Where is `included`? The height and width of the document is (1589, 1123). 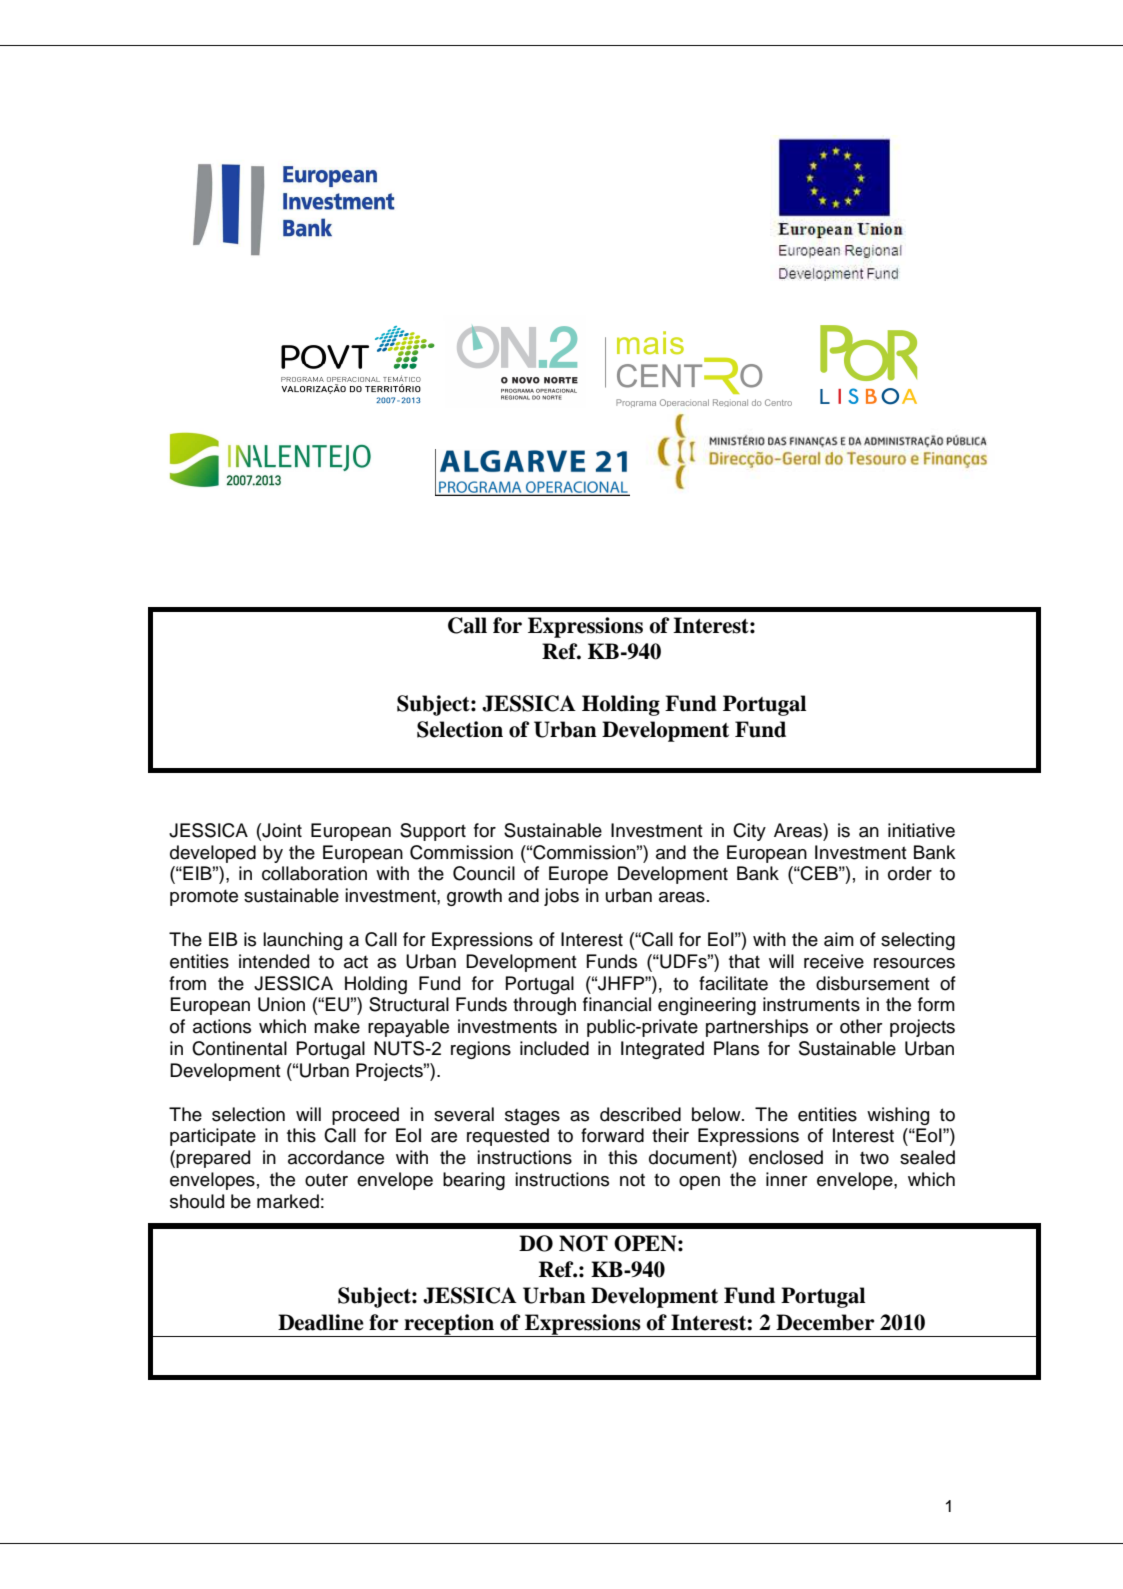
included is located at coordinates (554, 1048).
